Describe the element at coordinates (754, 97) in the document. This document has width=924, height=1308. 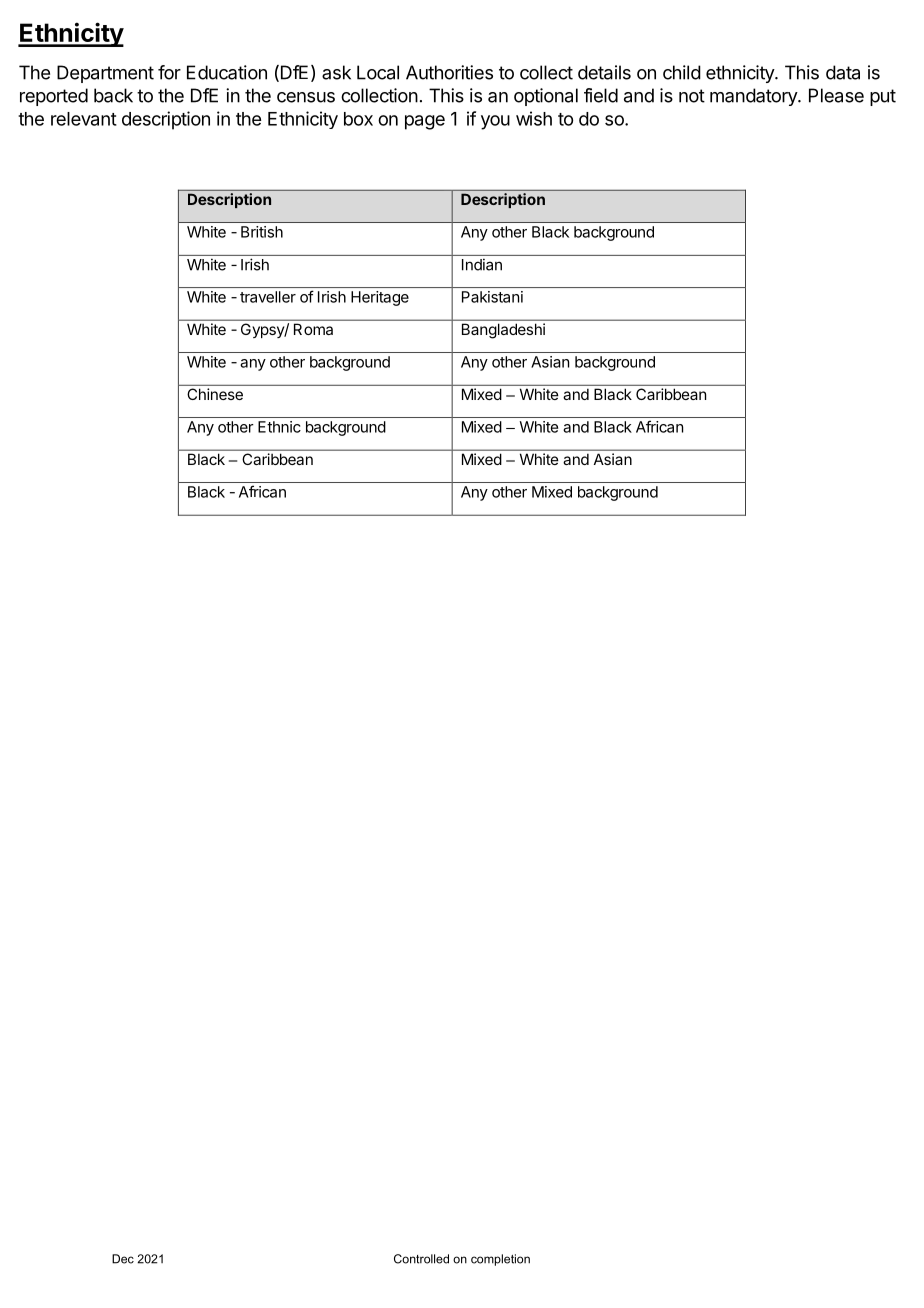
I see `mandatory` at that location.
